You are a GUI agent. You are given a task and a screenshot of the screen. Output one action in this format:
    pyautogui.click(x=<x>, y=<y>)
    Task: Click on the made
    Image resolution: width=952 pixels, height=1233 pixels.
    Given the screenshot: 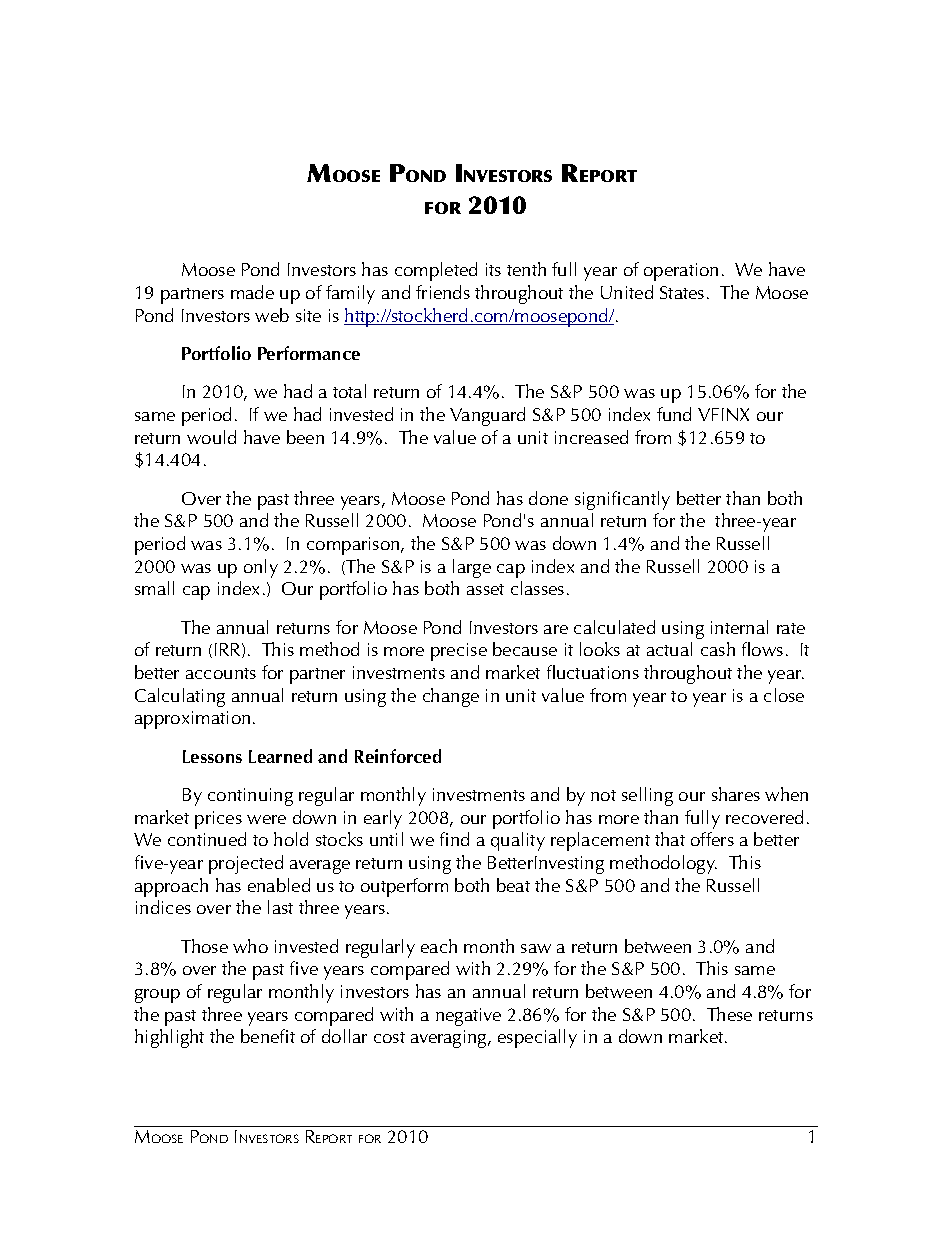 What is the action you would take?
    pyautogui.click(x=252, y=292)
